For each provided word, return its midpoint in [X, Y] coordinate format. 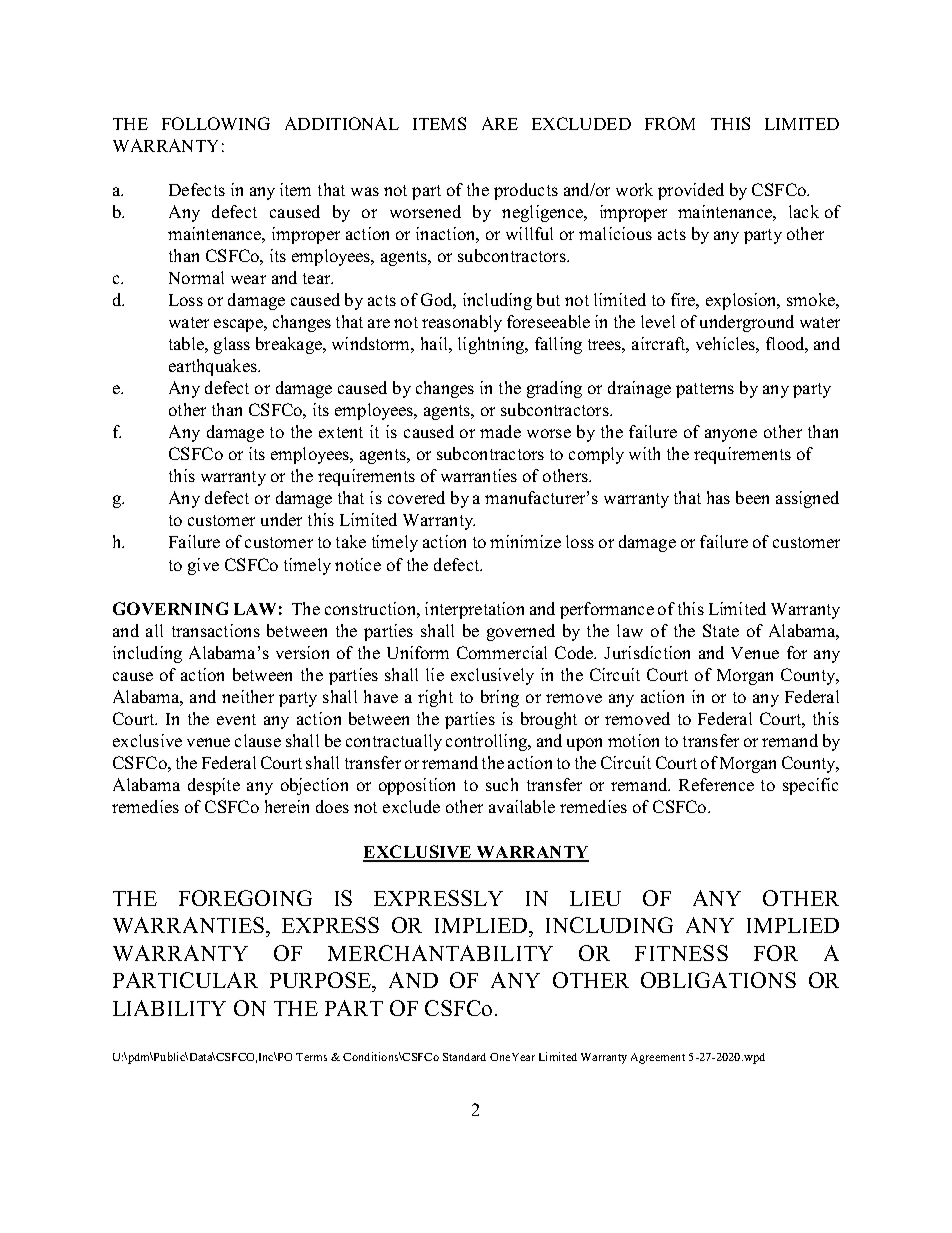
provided [691, 191]
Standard [464, 1057]
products [526, 191]
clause [258, 740]
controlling [487, 742]
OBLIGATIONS [718, 980]
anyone [731, 435]
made [500, 431]
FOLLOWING [216, 123]
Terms [311, 1057]
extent [341, 432]
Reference [716, 784]
